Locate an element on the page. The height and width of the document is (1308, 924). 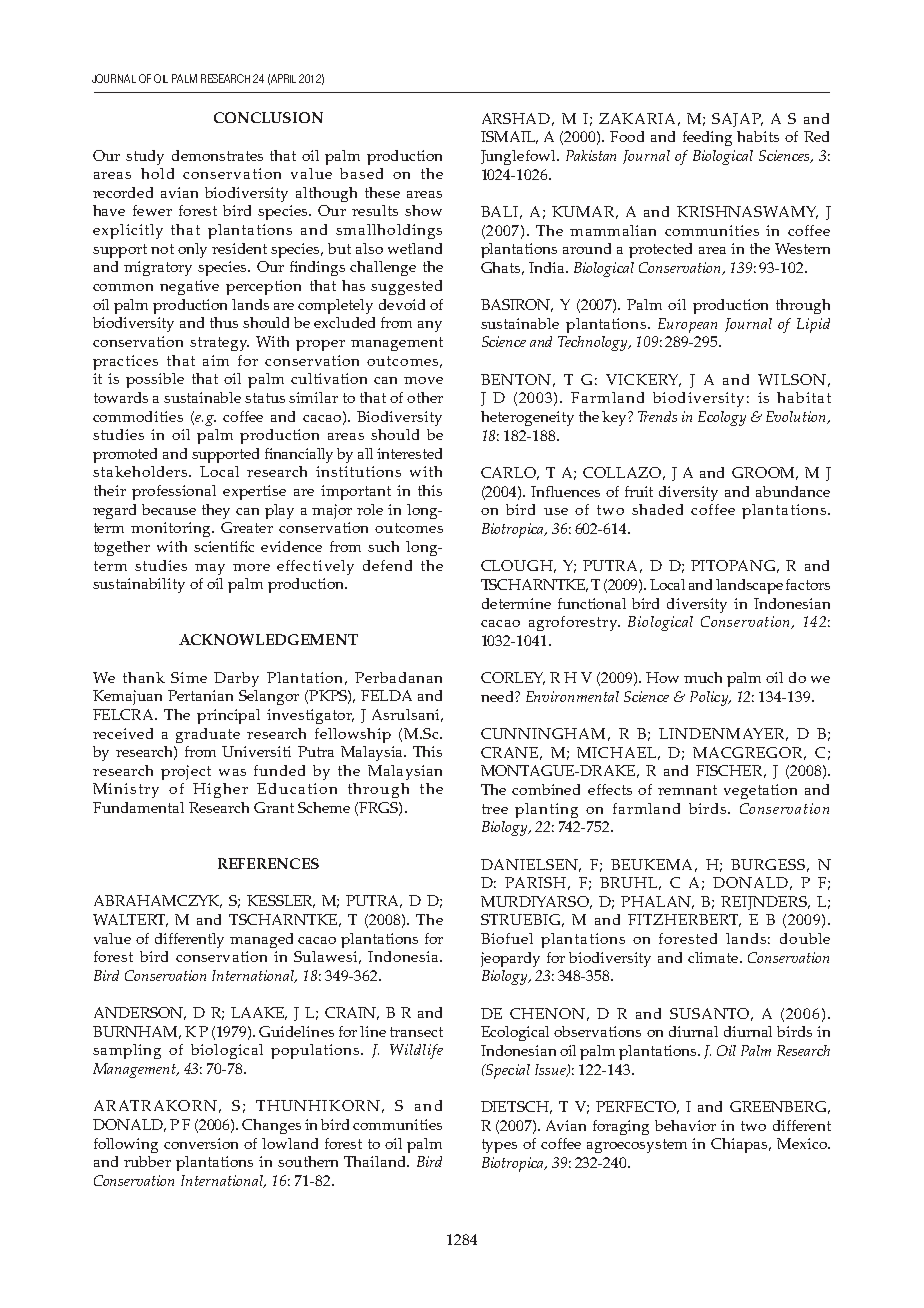
demonstrates is located at coordinates (217, 155).
